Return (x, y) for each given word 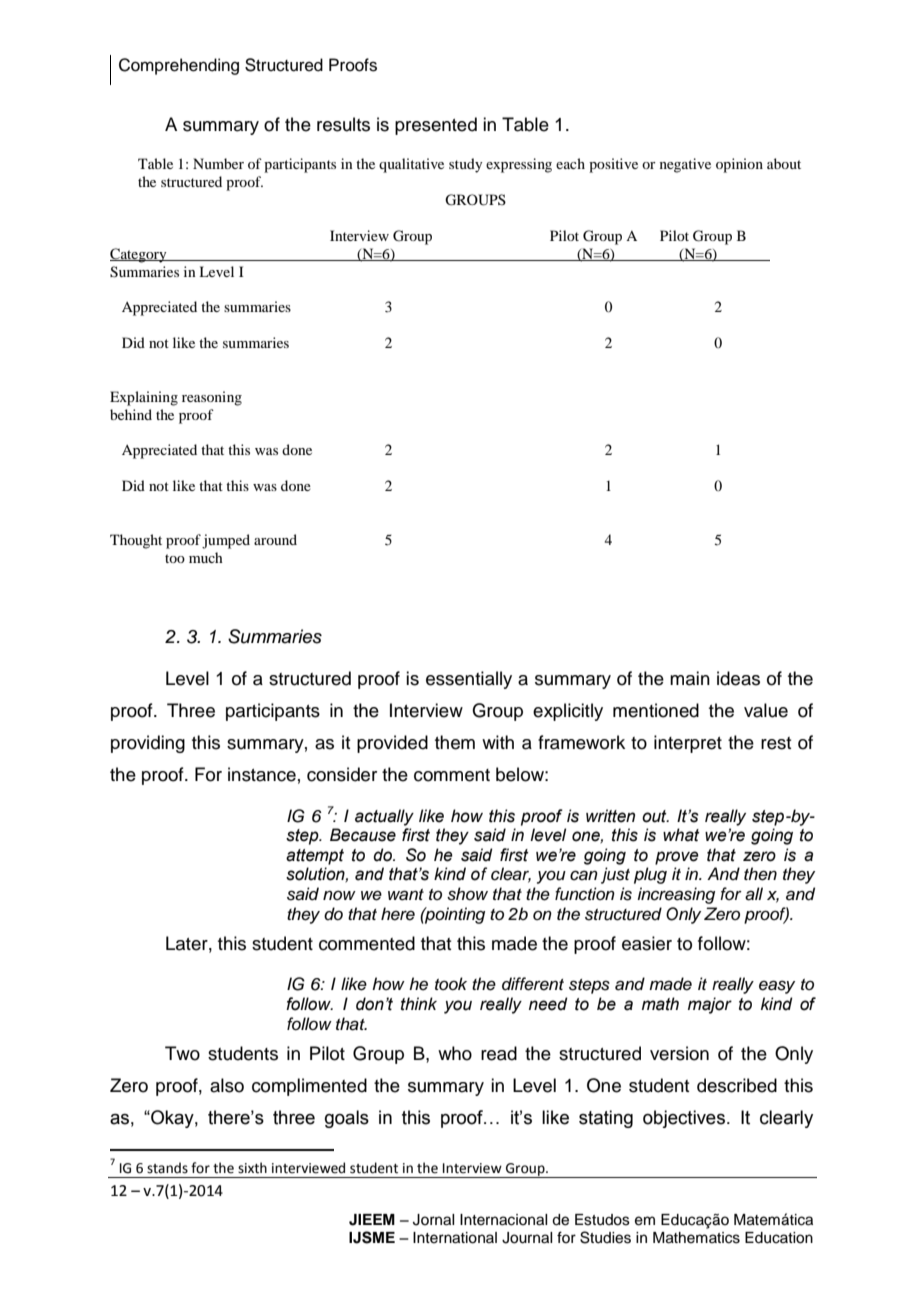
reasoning (212, 398)
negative (685, 165)
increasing (676, 895)
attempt (315, 857)
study (465, 165)
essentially (469, 680)
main (690, 678)
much (206, 557)
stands (167, 1168)
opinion (739, 165)
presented (436, 126)
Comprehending (179, 66)
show (467, 894)
